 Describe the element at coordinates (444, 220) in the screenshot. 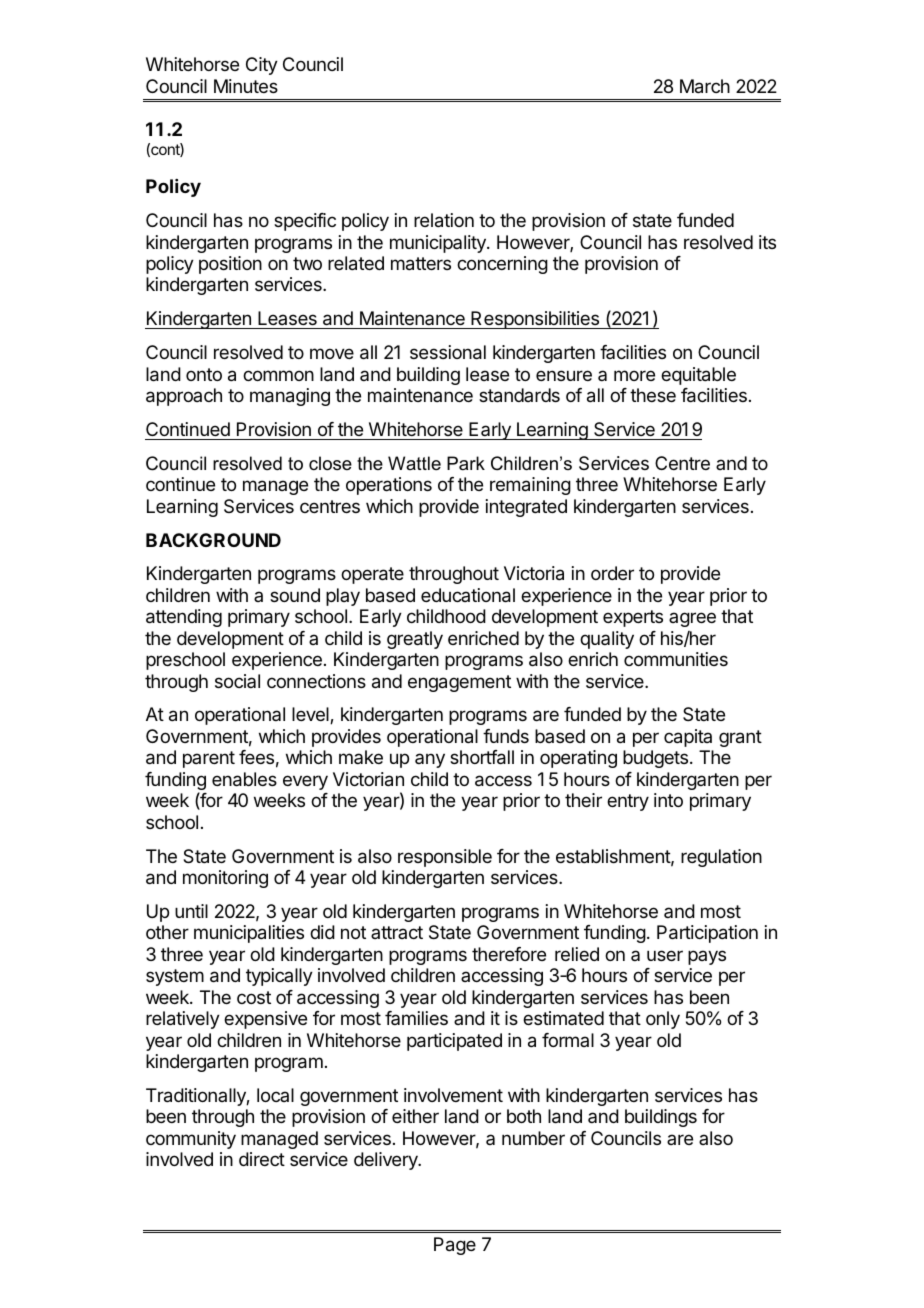

I see `relation` at that location.
